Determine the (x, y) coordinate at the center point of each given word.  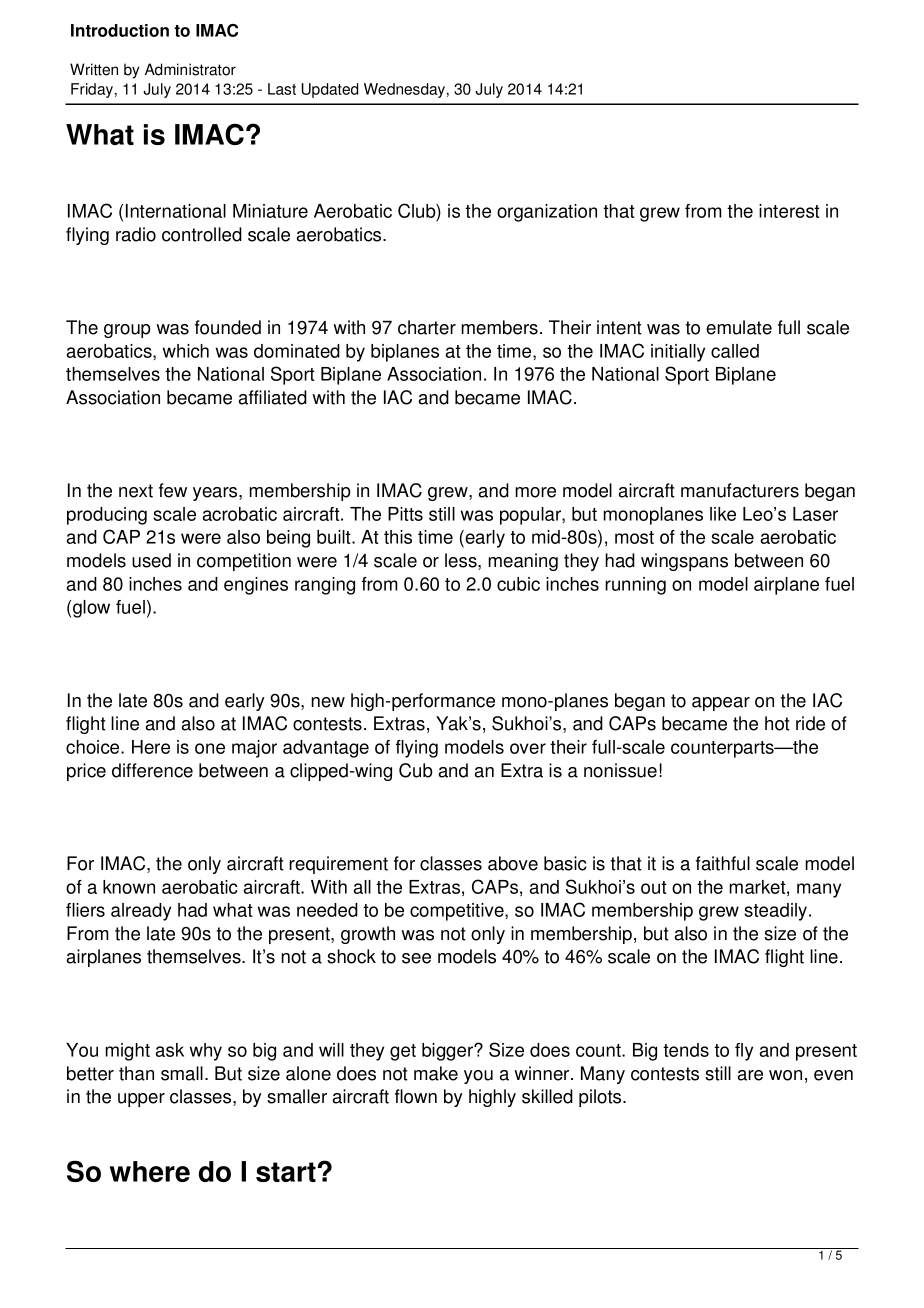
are (750, 1075)
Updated (330, 90)
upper (141, 1100)
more (535, 492)
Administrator (190, 69)
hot (777, 723)
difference (152, 770)
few (173, 490)
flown (416, 1096)
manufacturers (740, 490)
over (528, 748)
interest (789, 211)
